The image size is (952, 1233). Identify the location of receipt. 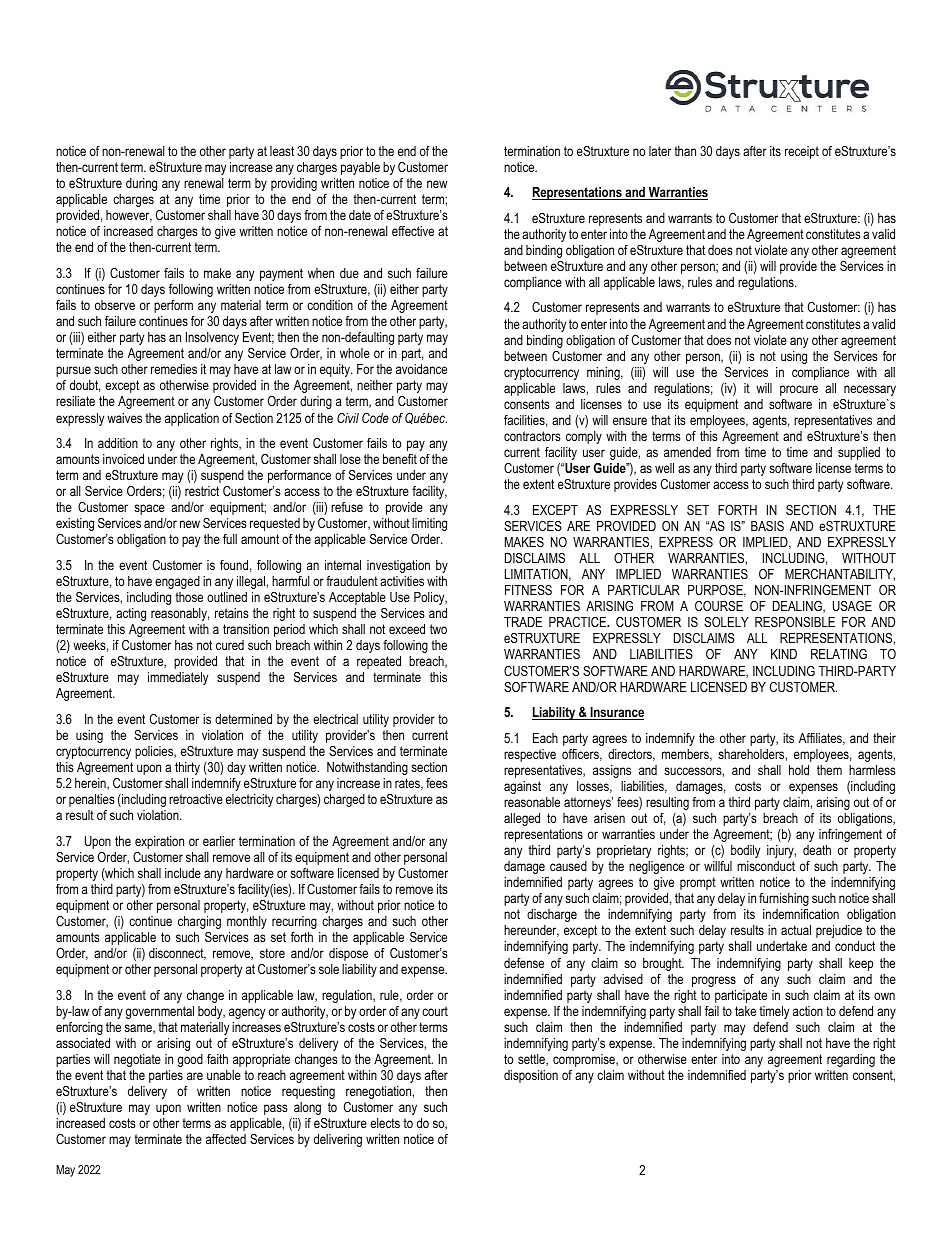
(802, 152).
